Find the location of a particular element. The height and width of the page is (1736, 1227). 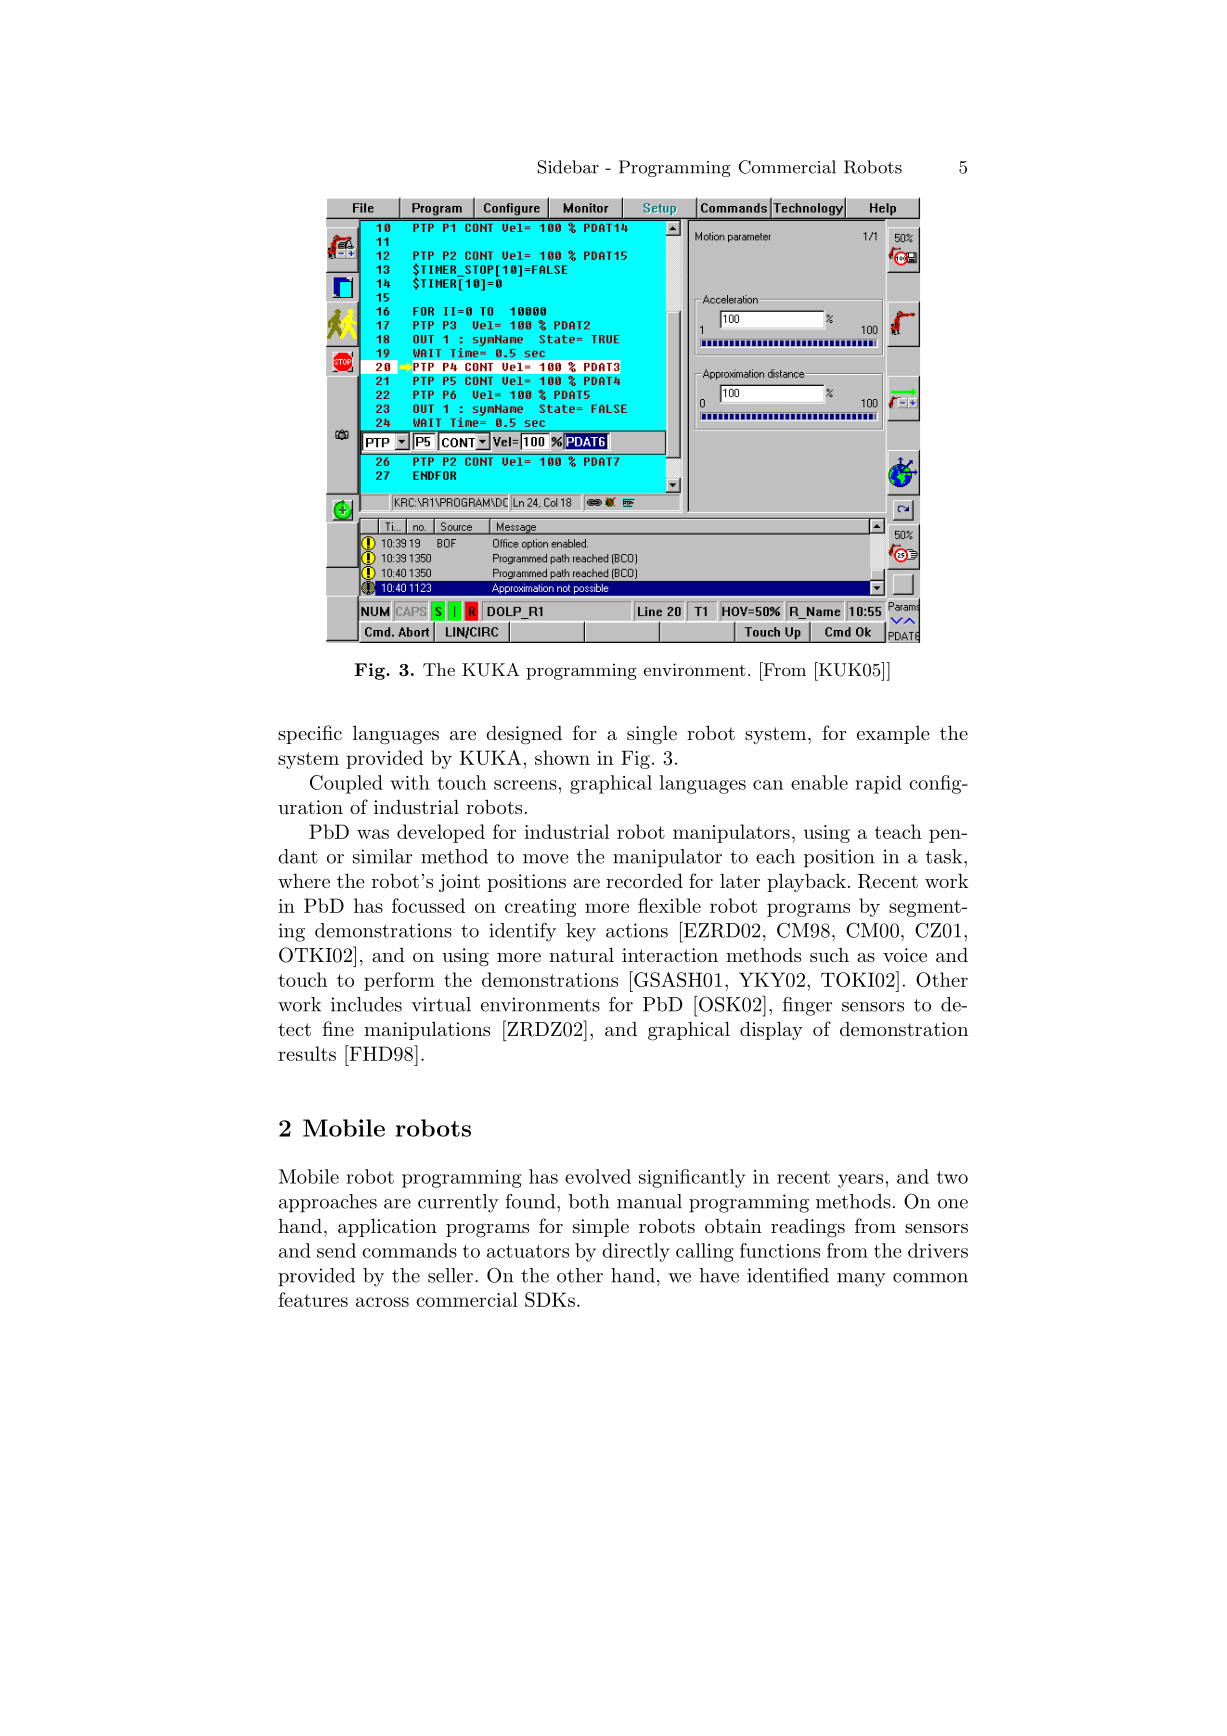

many is located at coordinates (861, 1280).
